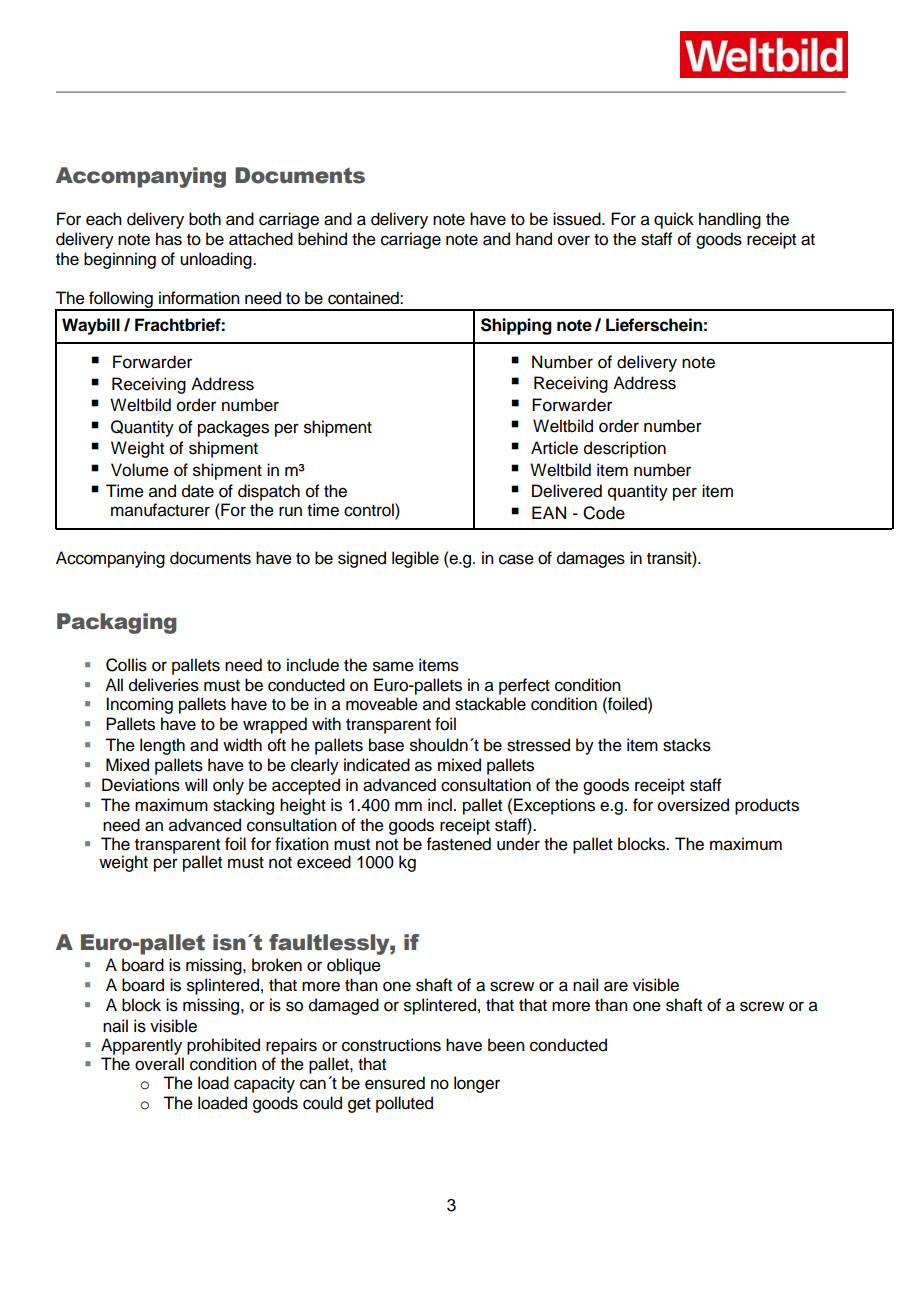 This image has height=1307, width=924. Describe the element at coordinates (243, 806) in the image. I see `stacking` at that location.
